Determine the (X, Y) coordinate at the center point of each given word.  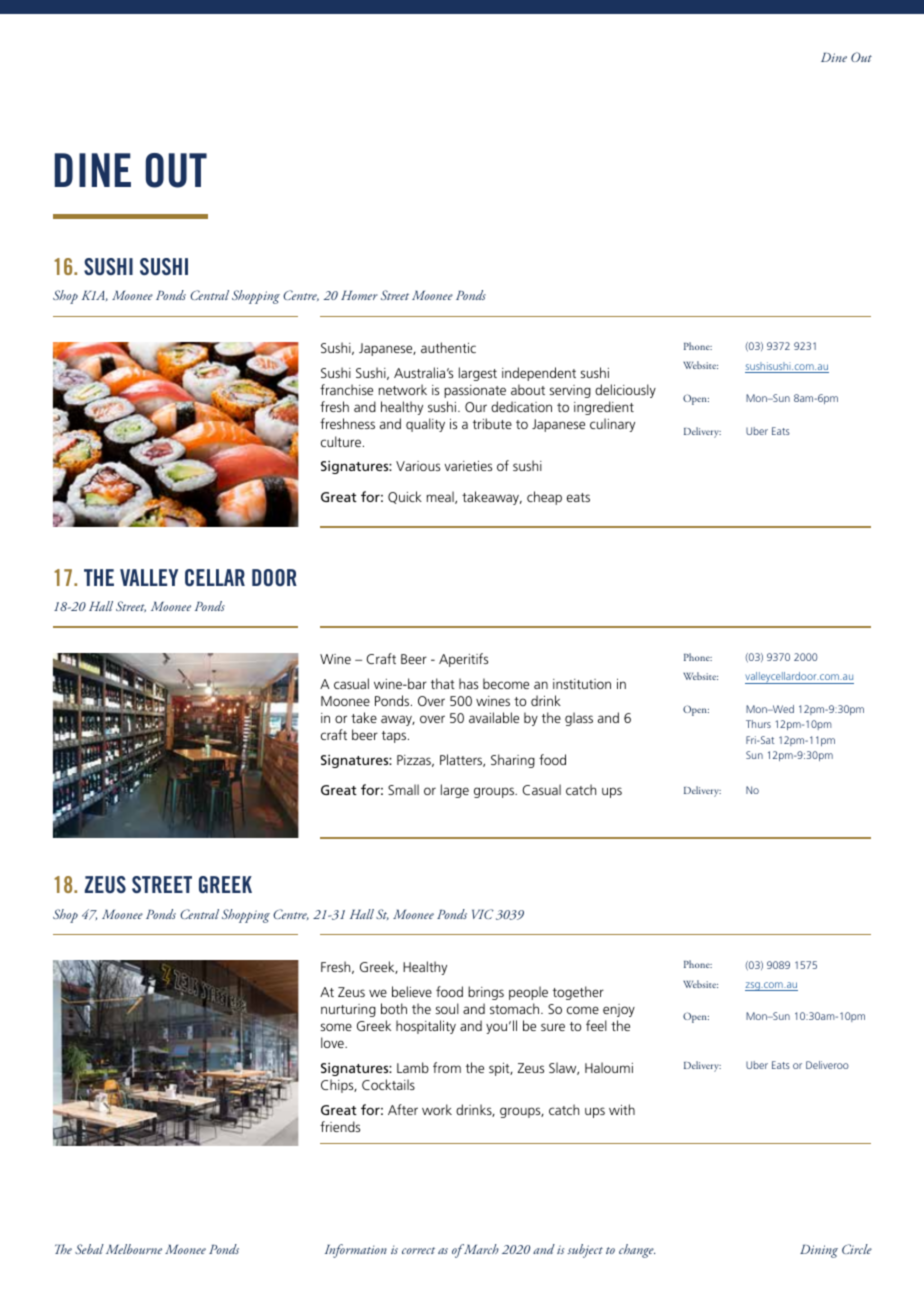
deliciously (625, 391)
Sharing (513, 761)
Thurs (758, 724)
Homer (359, 295)
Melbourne (134, 1249)
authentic (448, 347)
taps (395, 737)
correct (418, 1250)
